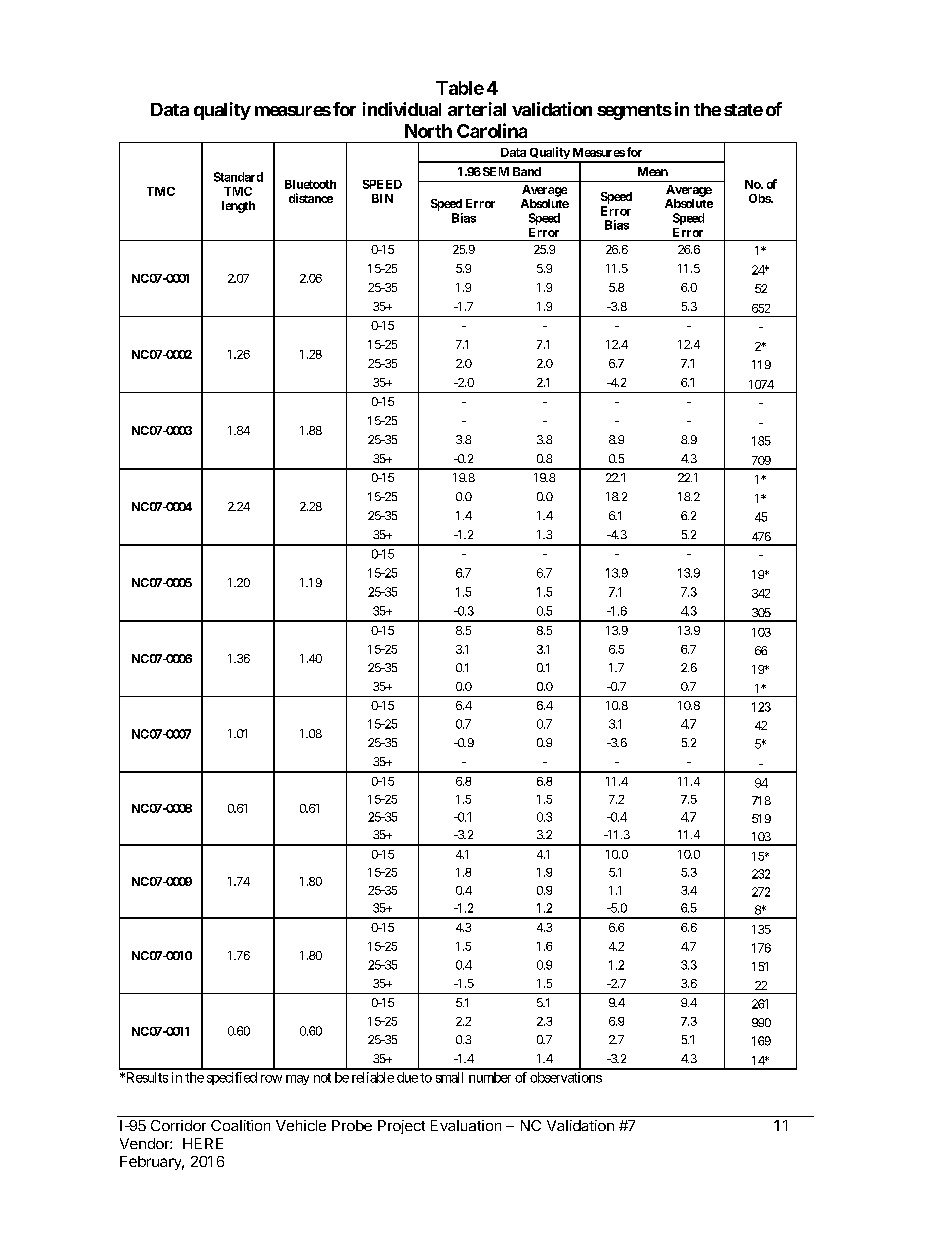 Image resolution: width=952 pixels, height=1233 pixels. Describe the element at coordinates (490, 1077) in the screenshot. I see `number` at that location.
